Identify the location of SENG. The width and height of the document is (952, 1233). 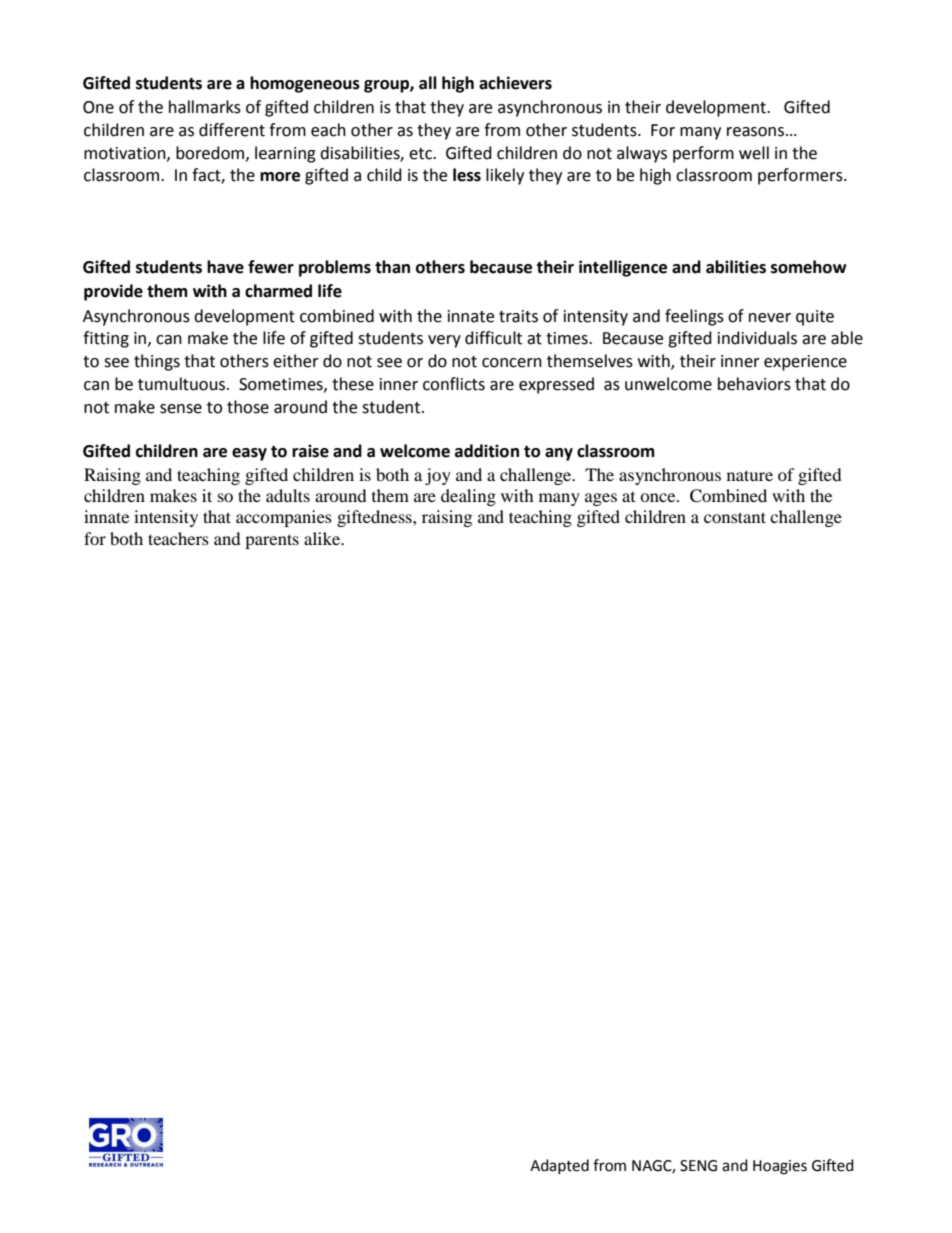
(698, 1166).
